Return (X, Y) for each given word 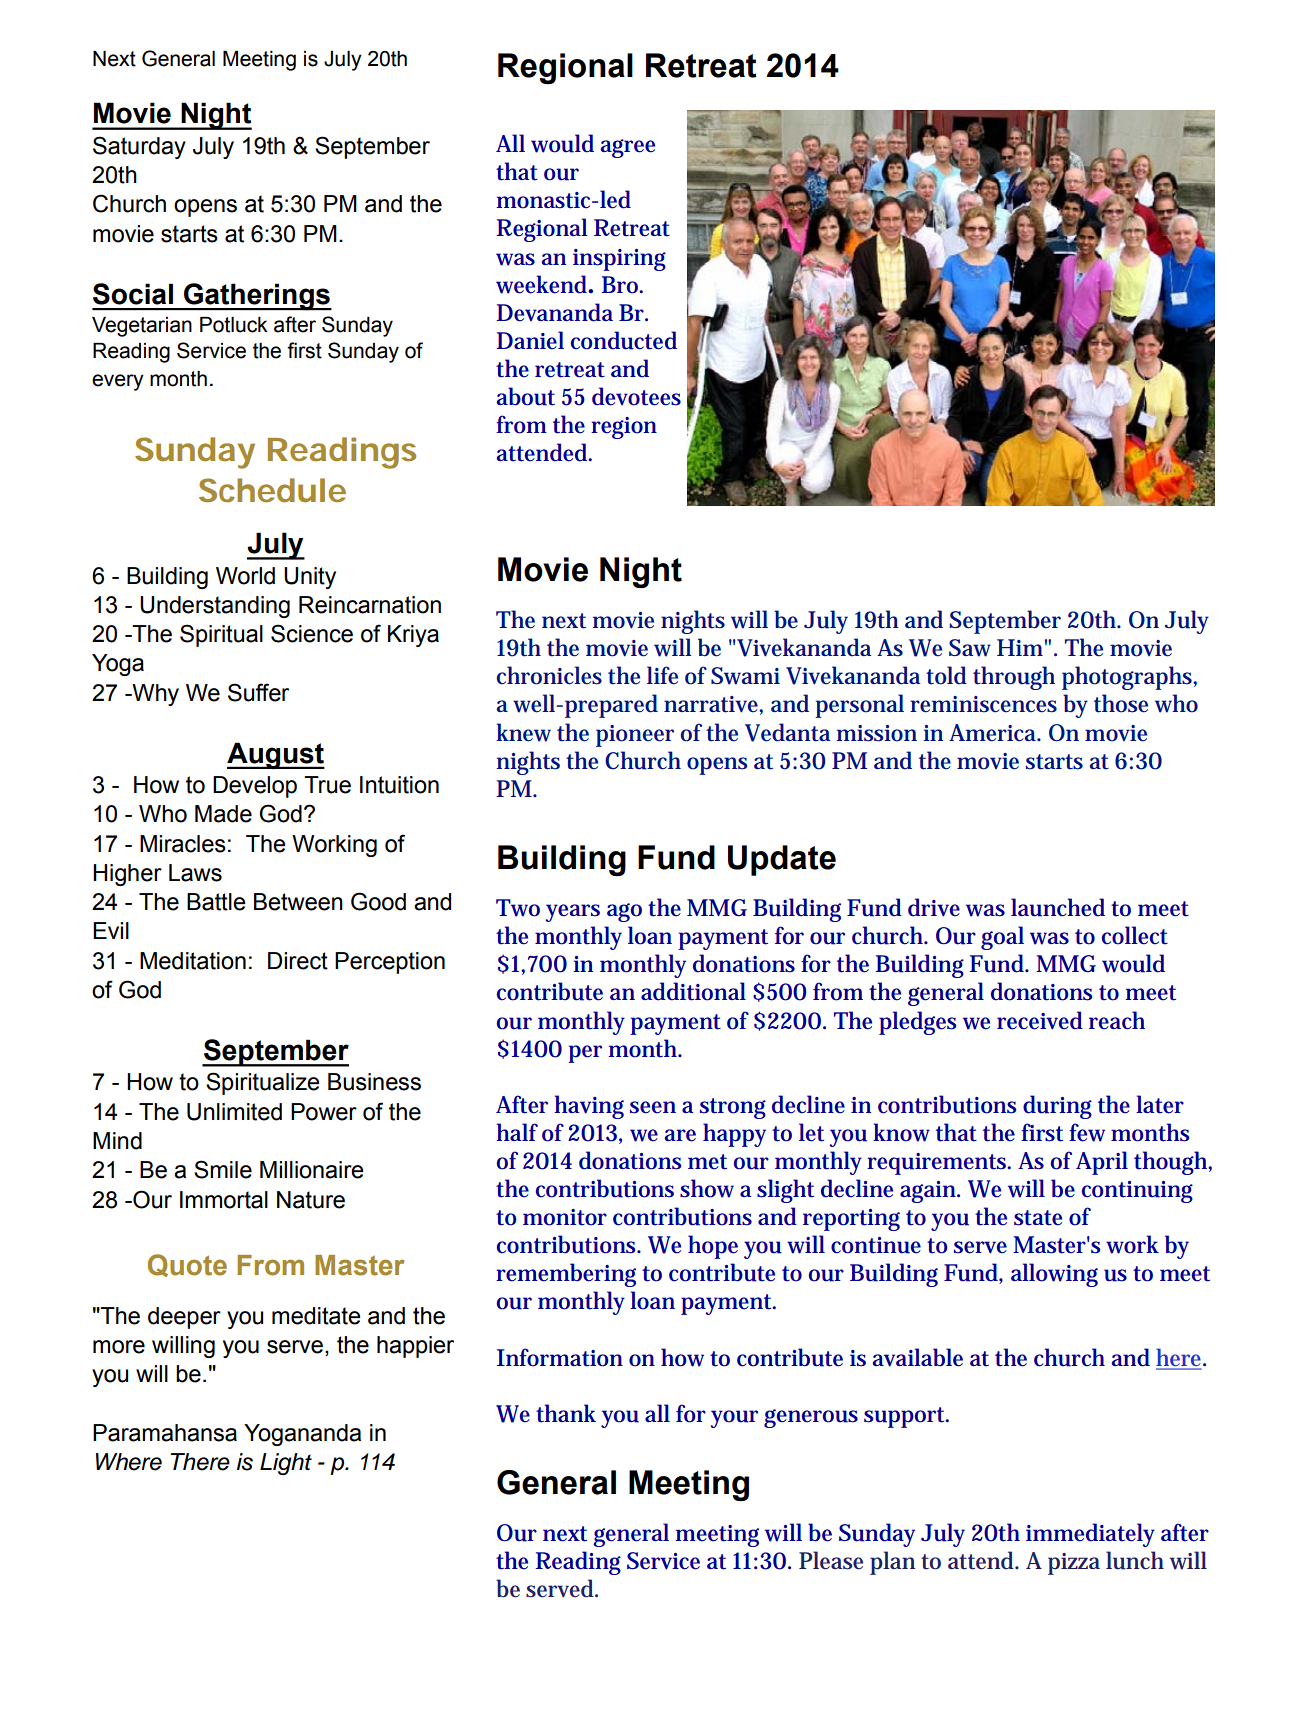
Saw (970, 648)
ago (624, 912)
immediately (1090, 1535)
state (1038, 1218)
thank (566, 1413)
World (245, 576)
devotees (636, 396)
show (707, 1188)
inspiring (619, 260)
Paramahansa (165, 1433)
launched (1058, 907)
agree (628, 148)
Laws (195, 873)
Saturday (139, 147)
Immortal (224, 1200)
